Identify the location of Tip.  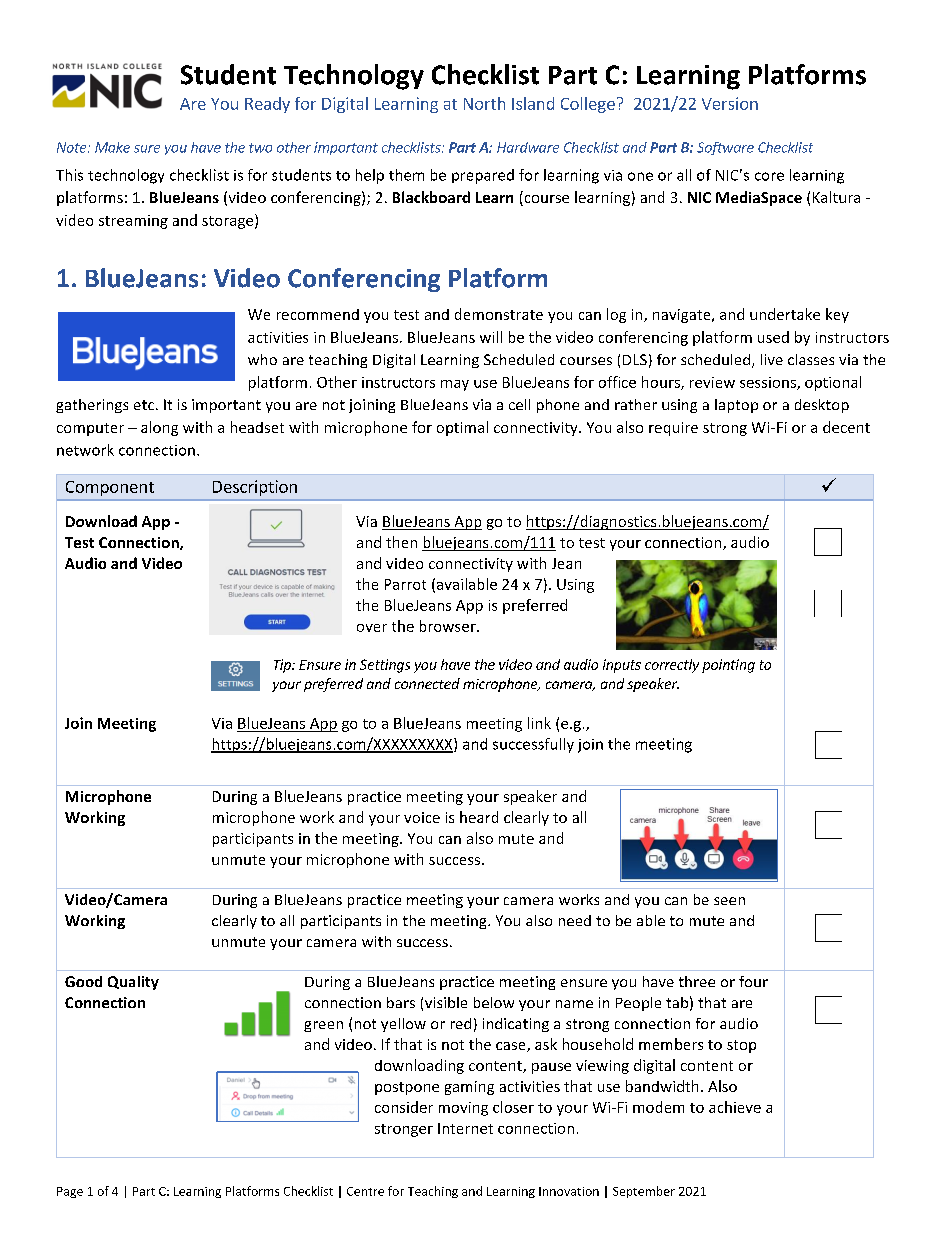
(283, 666).
